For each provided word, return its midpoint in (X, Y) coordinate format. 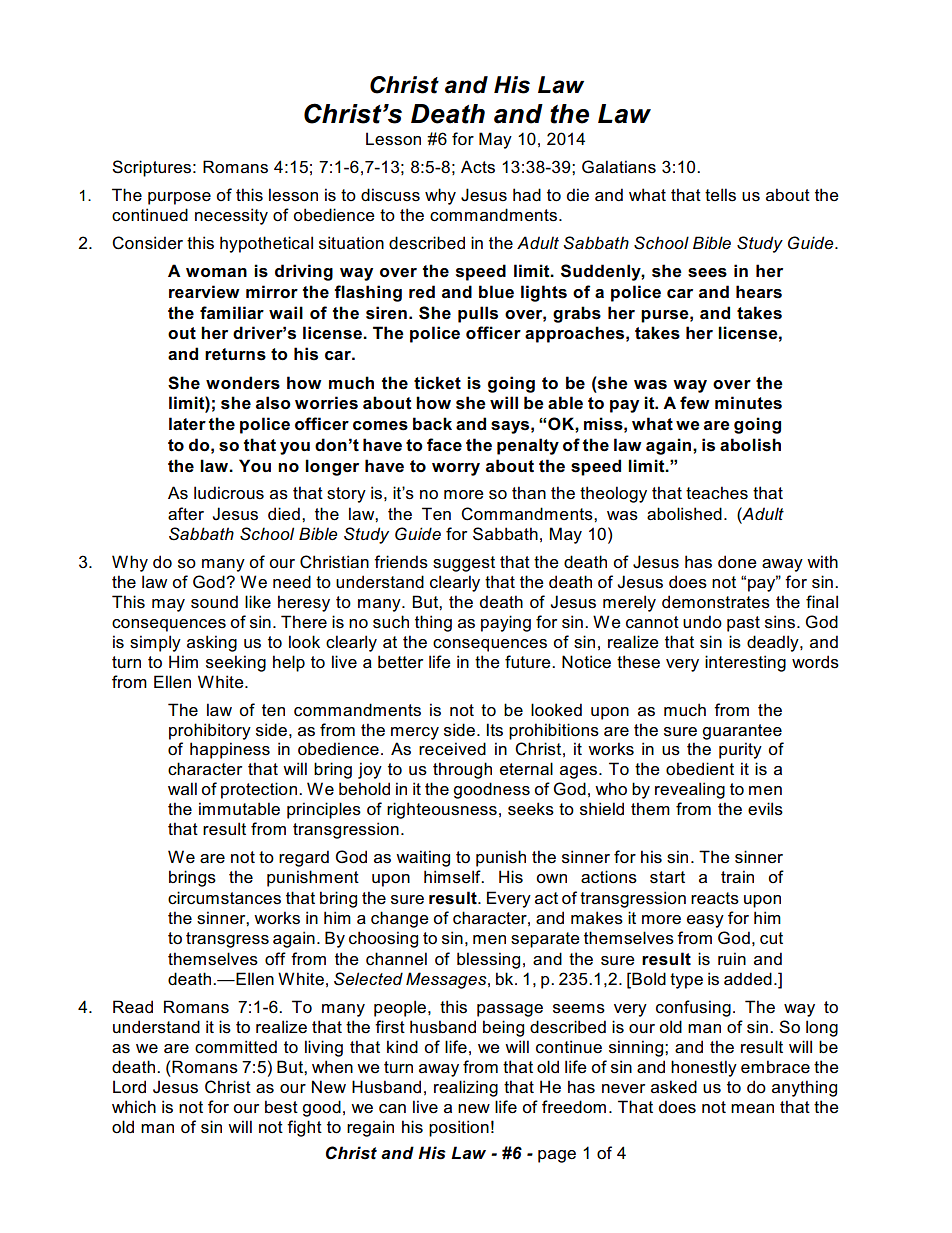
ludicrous (229, 493)
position (459, 1128)
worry (456, 469)
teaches (717, 493)
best (281, 1107)
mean (752, 1109)
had (527, 195)
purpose (179, 198)
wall (182, 788)
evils (765, 809)
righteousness (442, 810)
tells (720, 195)
